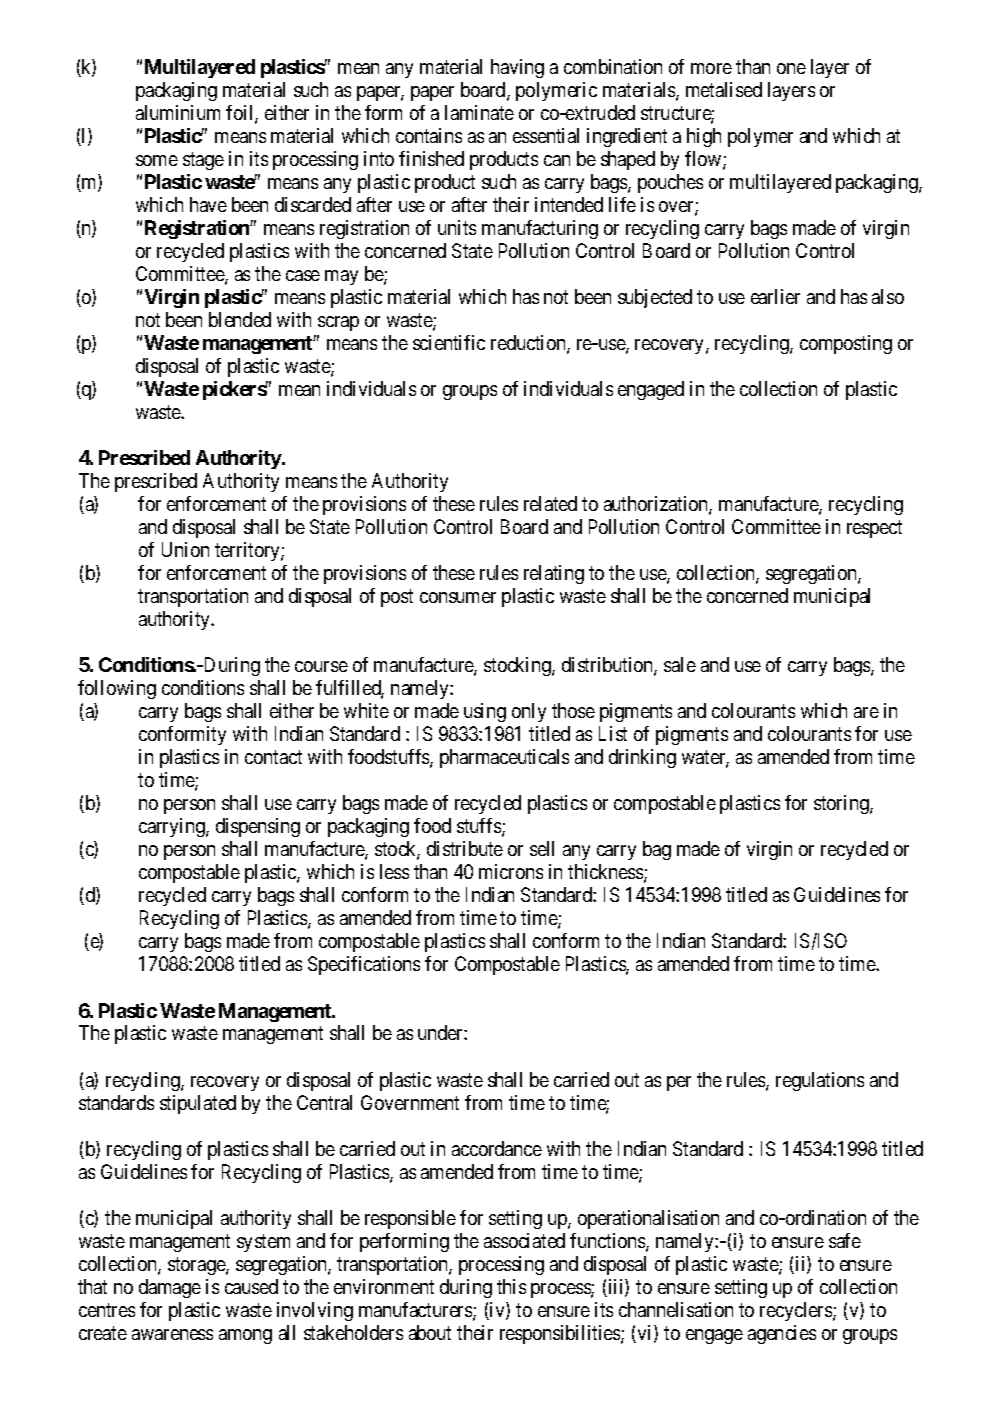 Image resolution: width=993 pixels, height=1404 pixels. Describe the element at coordinates (680, 664) in the image. I see `sale` at that location.
